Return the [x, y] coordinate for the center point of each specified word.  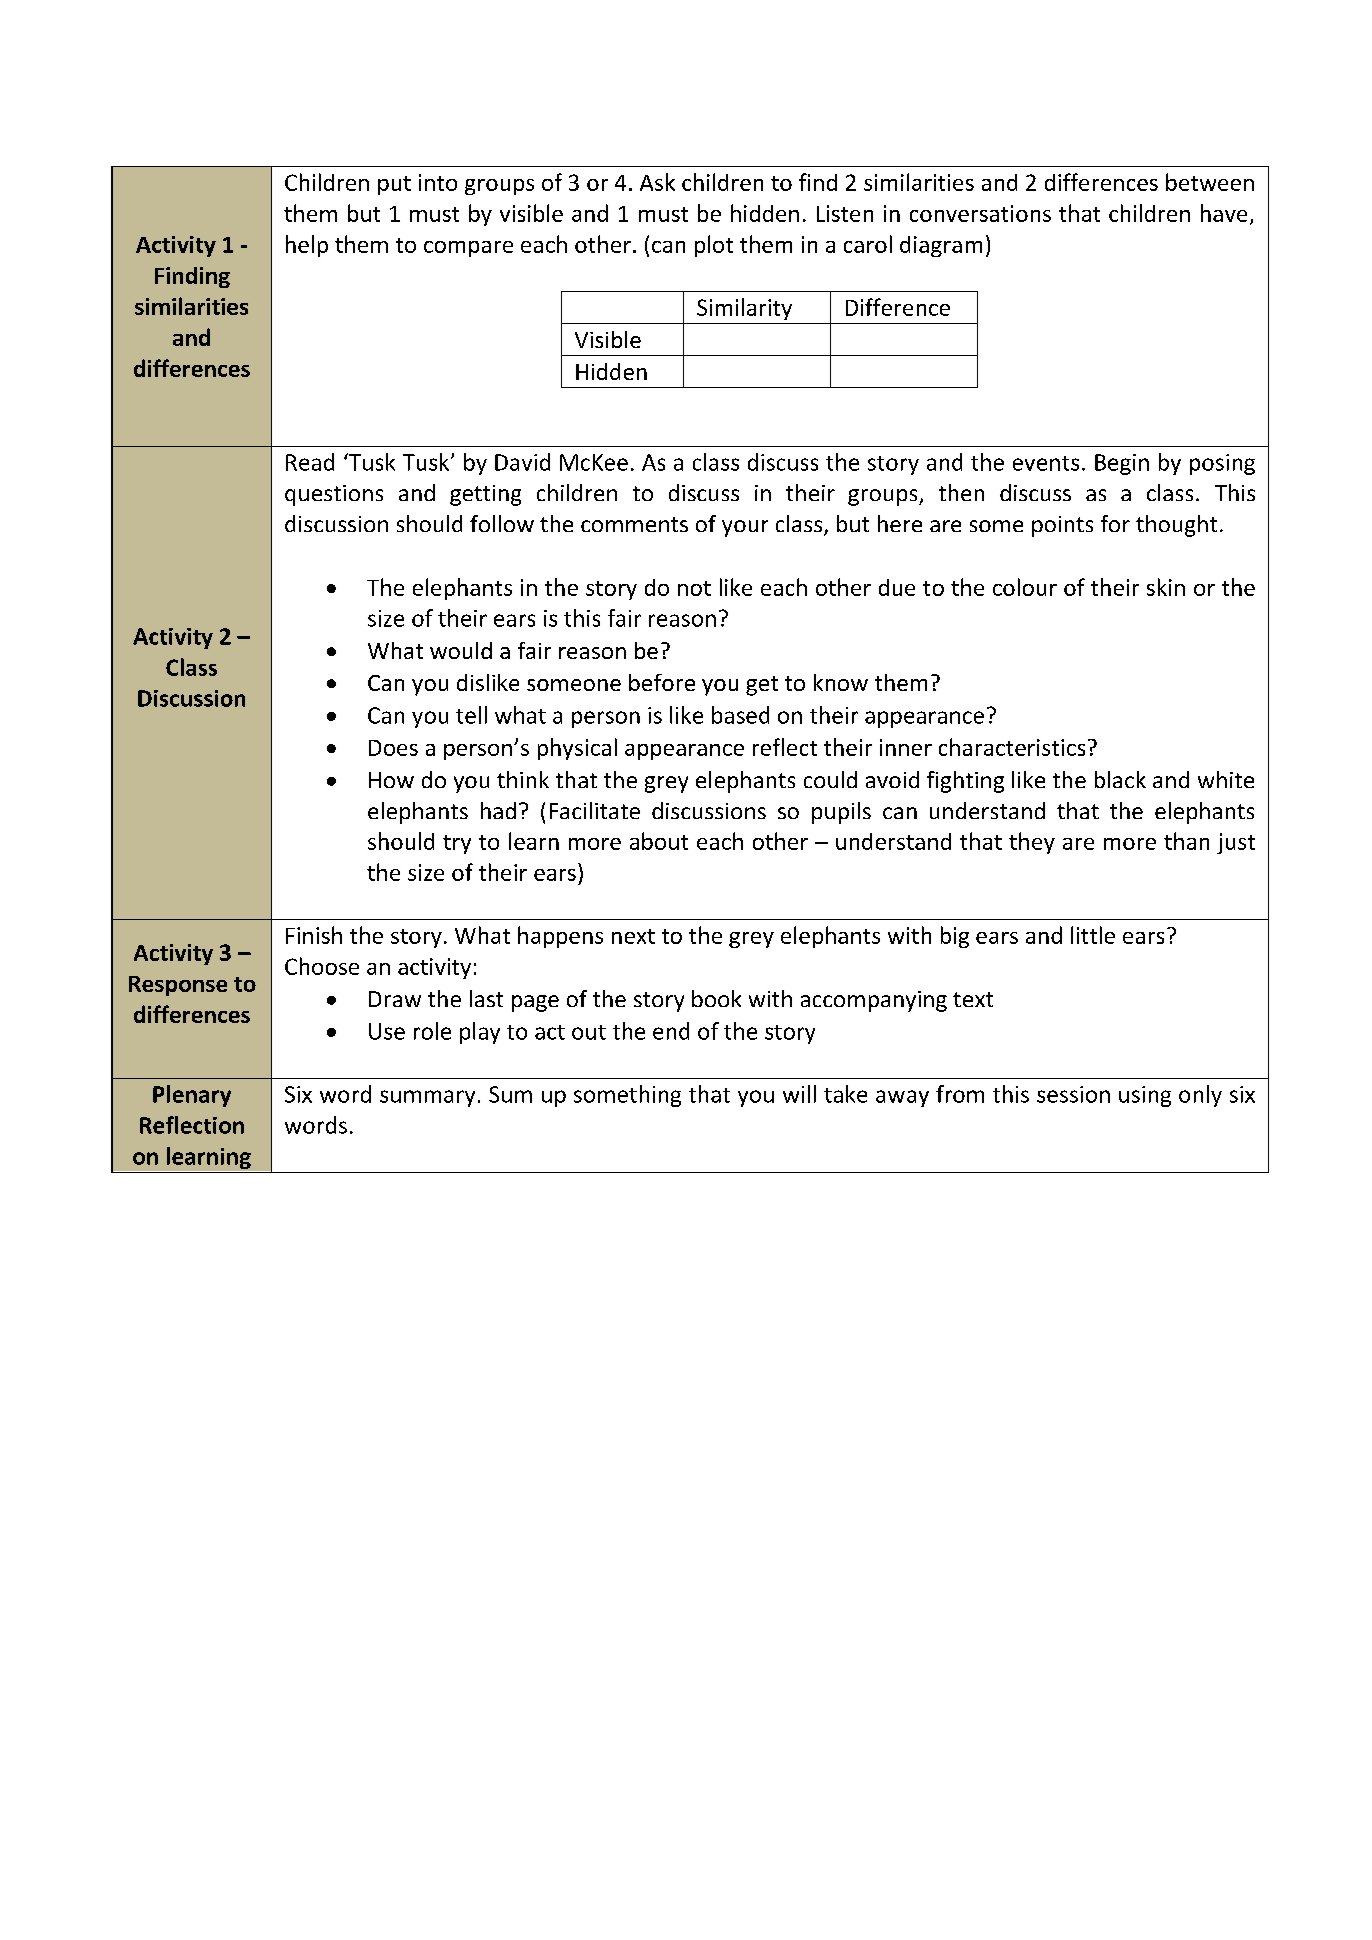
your [745, 528]
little [1093, 935]
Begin [1122, 464]
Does [393, 748]
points [1062, 526]
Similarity [744, 309]
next [633, 936]
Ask [657, 182]
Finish [314, 935]
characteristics [1012, 747]
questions [334, 495]
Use [387, 1031]
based [740, 715]
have [1224, 213]
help [307, 246]
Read [310, 462]
